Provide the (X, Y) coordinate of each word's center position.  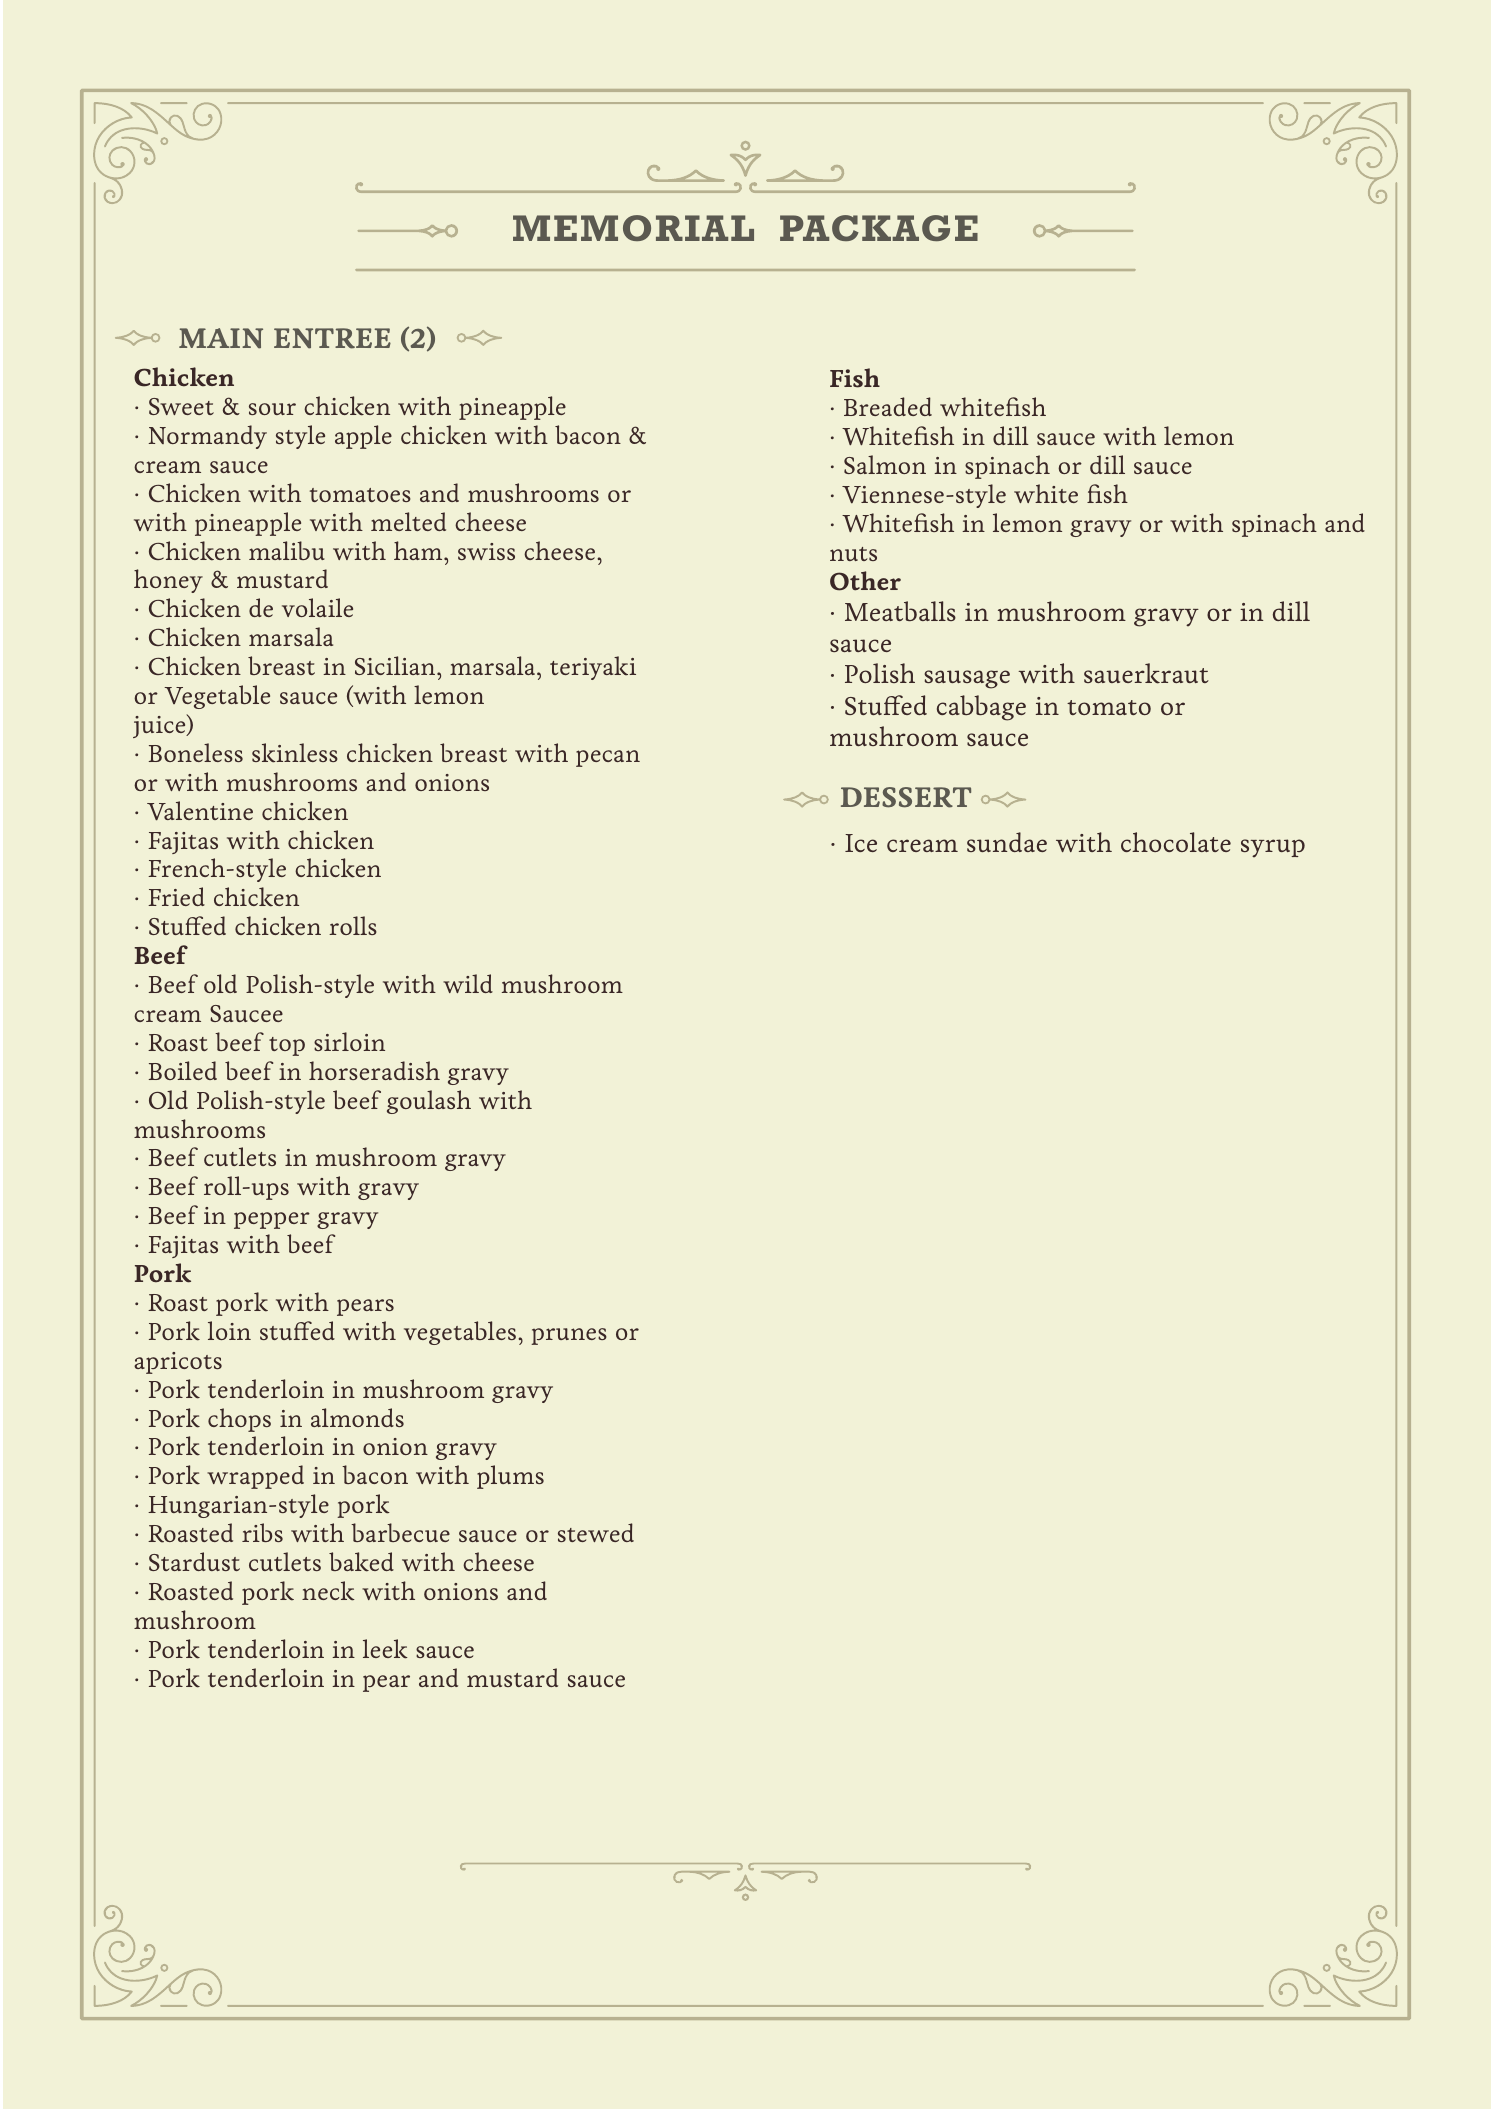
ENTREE (332, 338)
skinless (295, 753)
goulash (429, 1102)
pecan (608, 758)
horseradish (374, 1070)
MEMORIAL (633, 228)
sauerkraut (1146, 673)
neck (328, 1591)
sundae (1007, 842)
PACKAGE (879, 228)
